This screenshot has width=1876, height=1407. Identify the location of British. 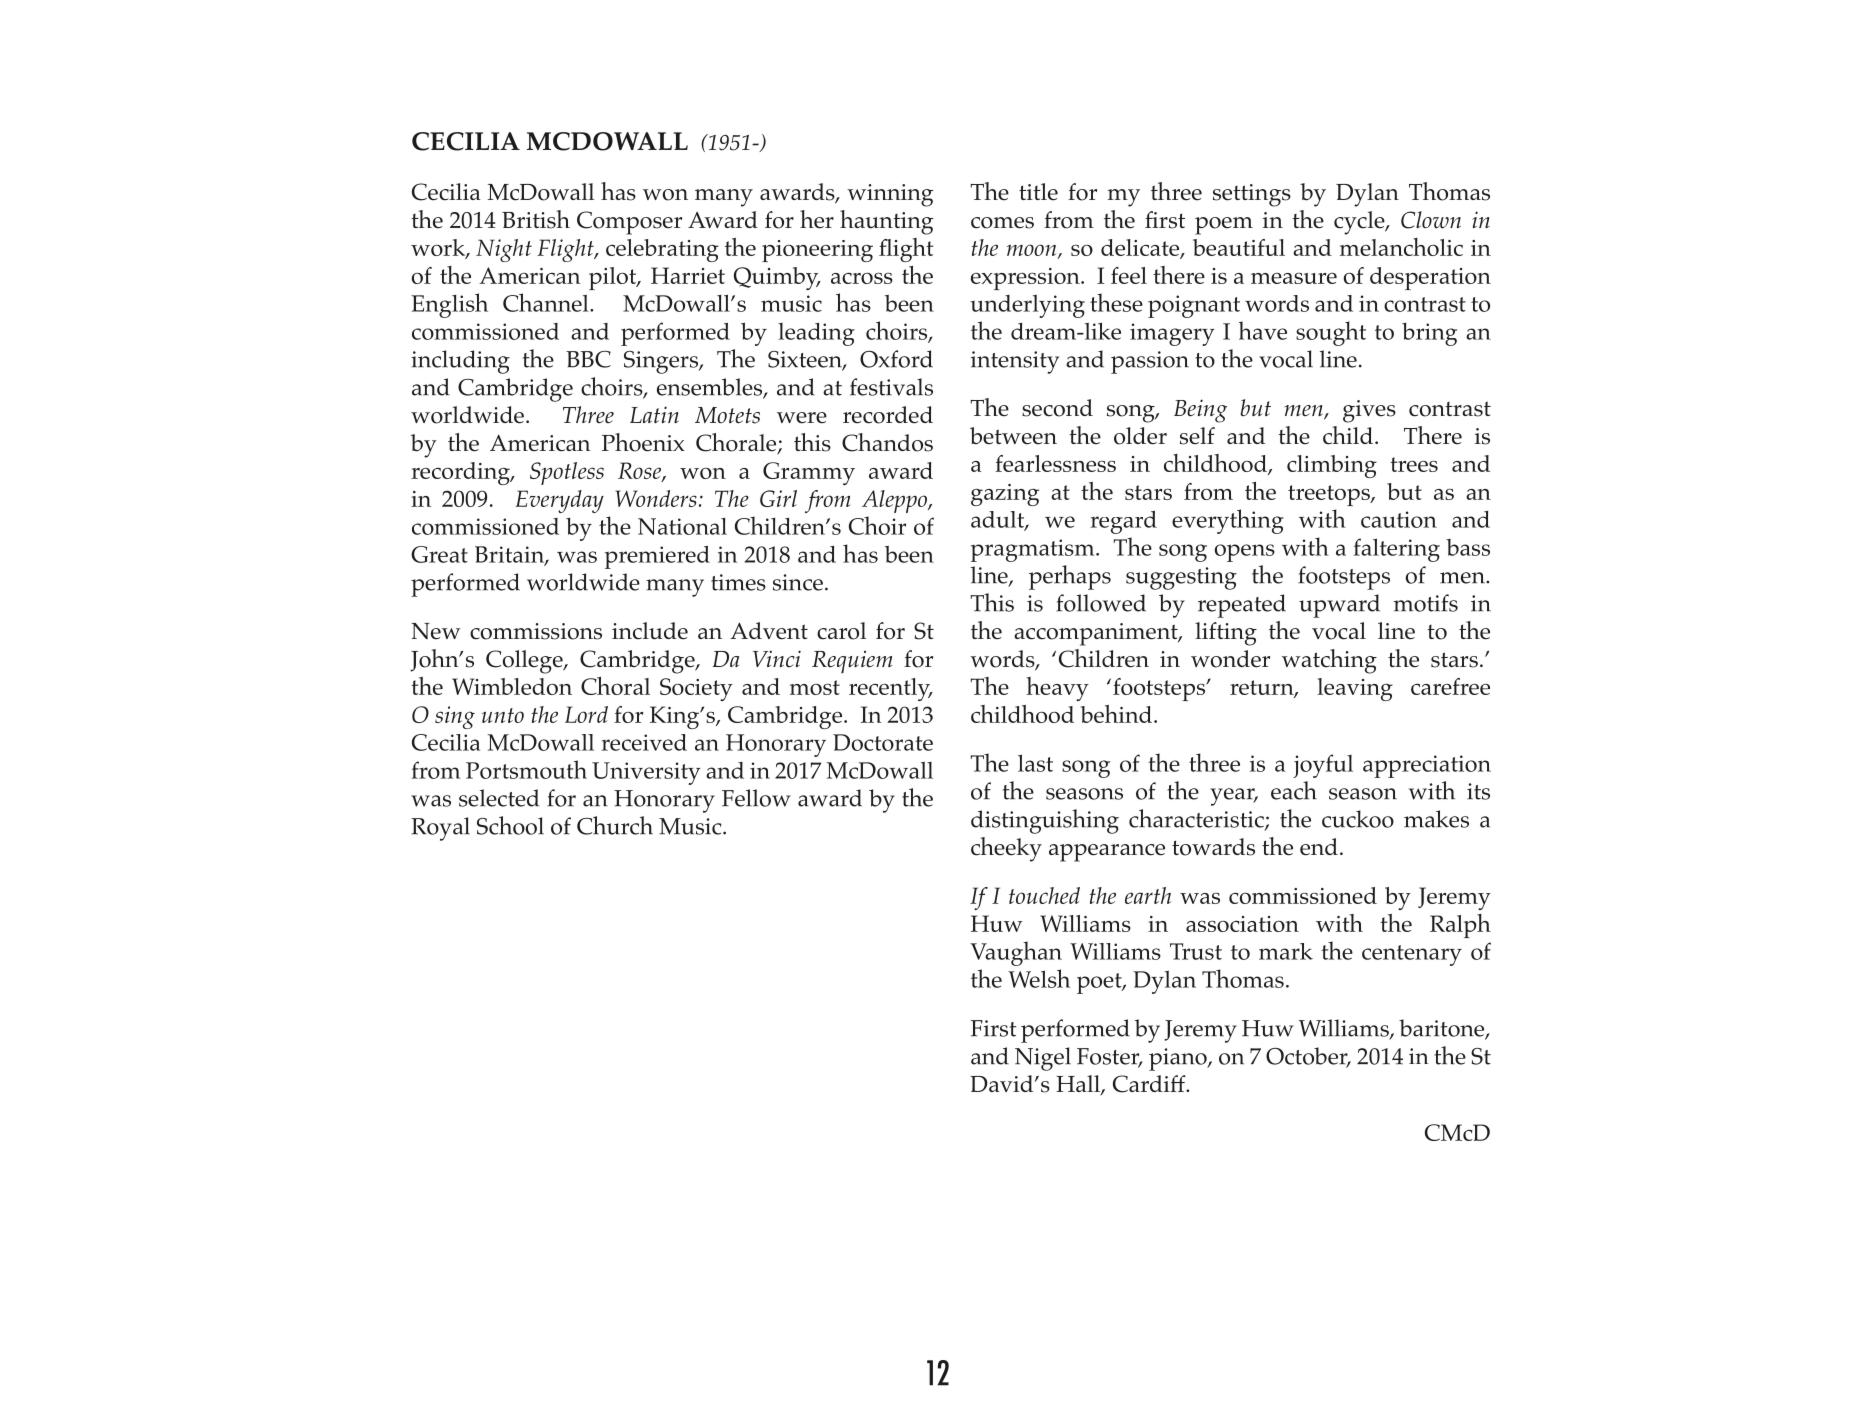
(536, 219).
